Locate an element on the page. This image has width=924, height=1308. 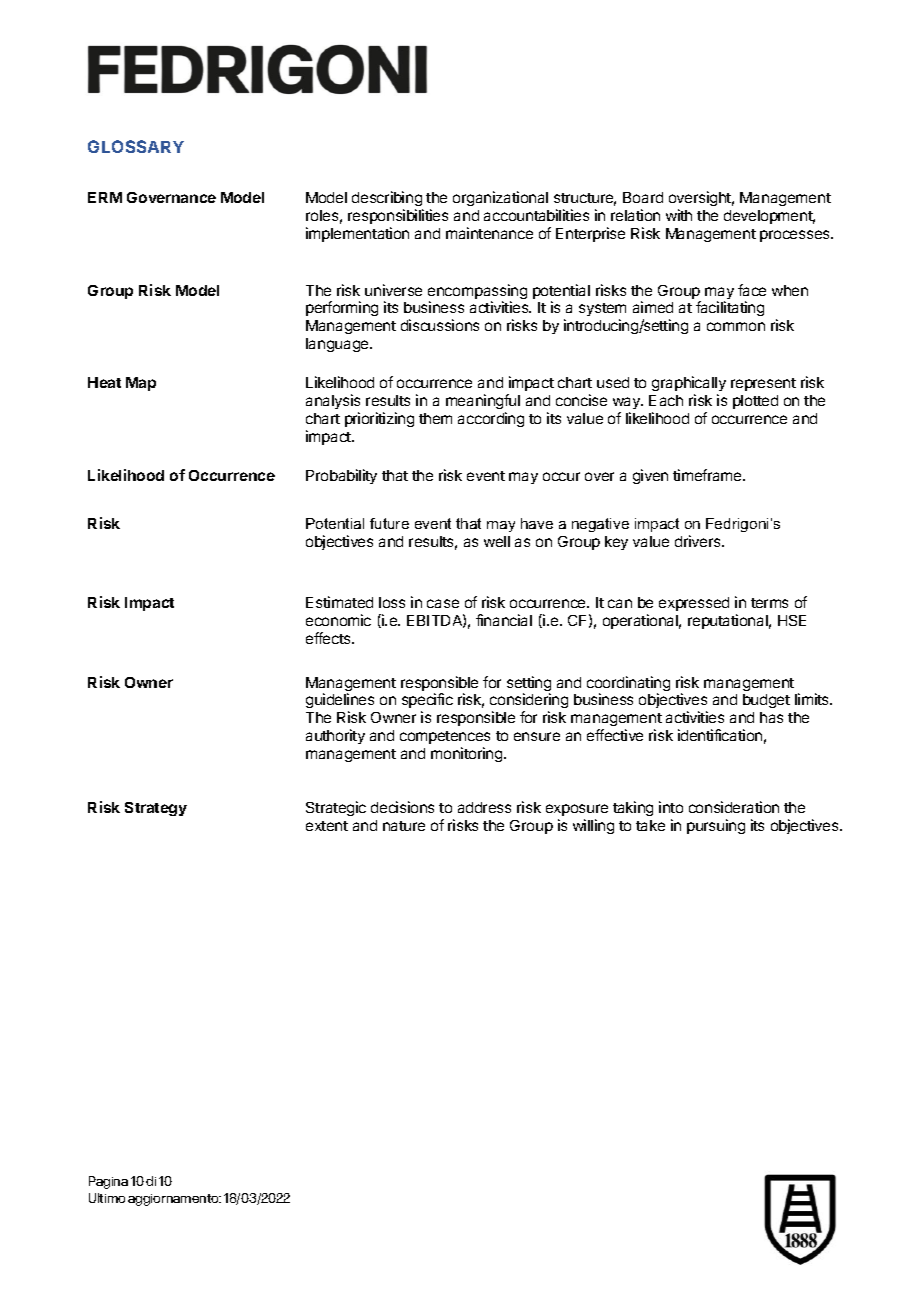
well is located at coordinates (497, 541).
